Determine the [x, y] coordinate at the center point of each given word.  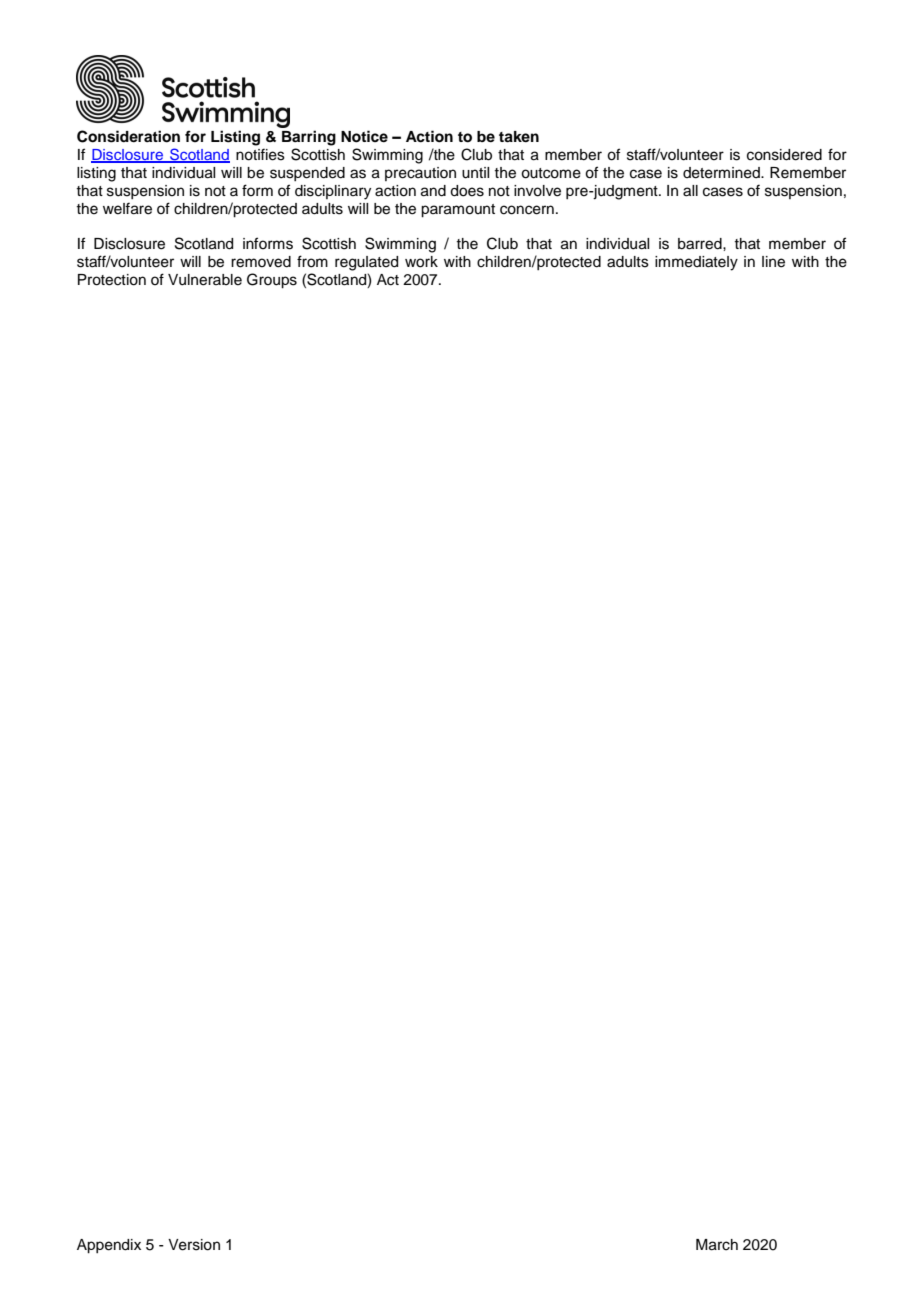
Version [194, 1245]
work [421, 262]
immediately [696, 263]
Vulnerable [205, 280]
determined [722, 173]
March [717, 1245]
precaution [420, 174]
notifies [260, 154]
